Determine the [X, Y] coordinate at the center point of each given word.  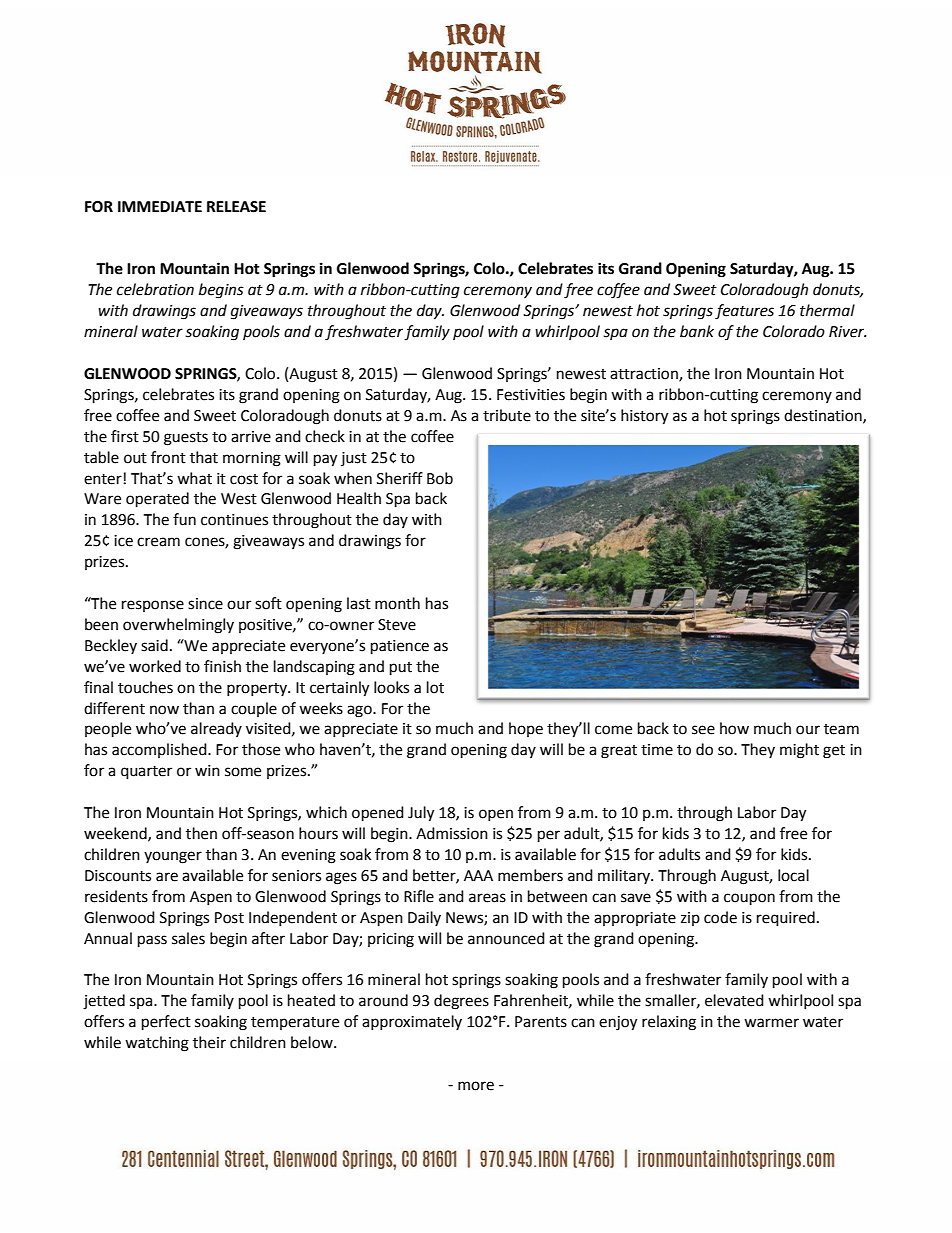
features [744, 312]
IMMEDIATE [160, 206]
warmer [771, 1023]
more [476, 1086]
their [209, 1042]
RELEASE [236, 207]
